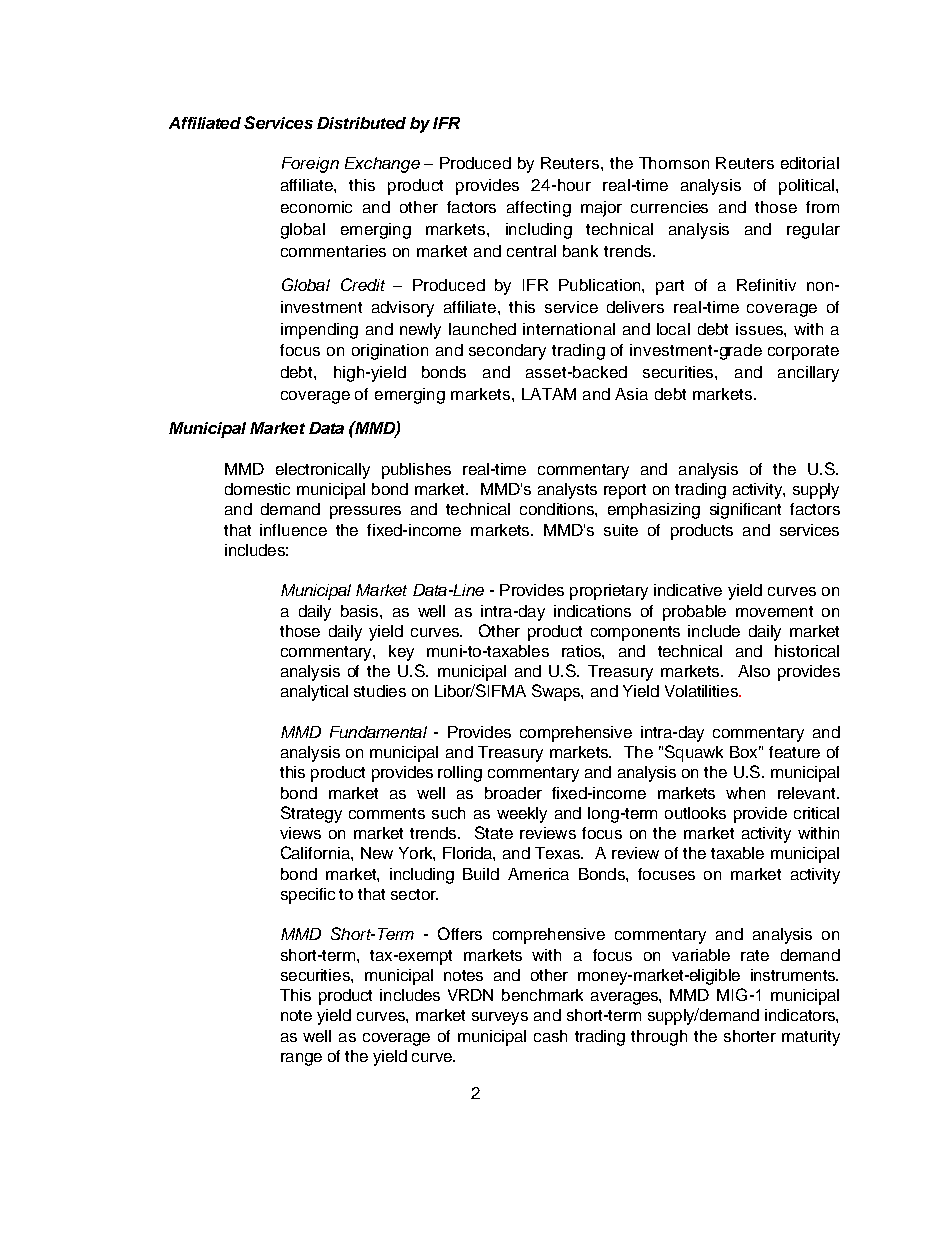 The height and width of the page is (1233, 952). I want to click on range, so click(301, 1059).
